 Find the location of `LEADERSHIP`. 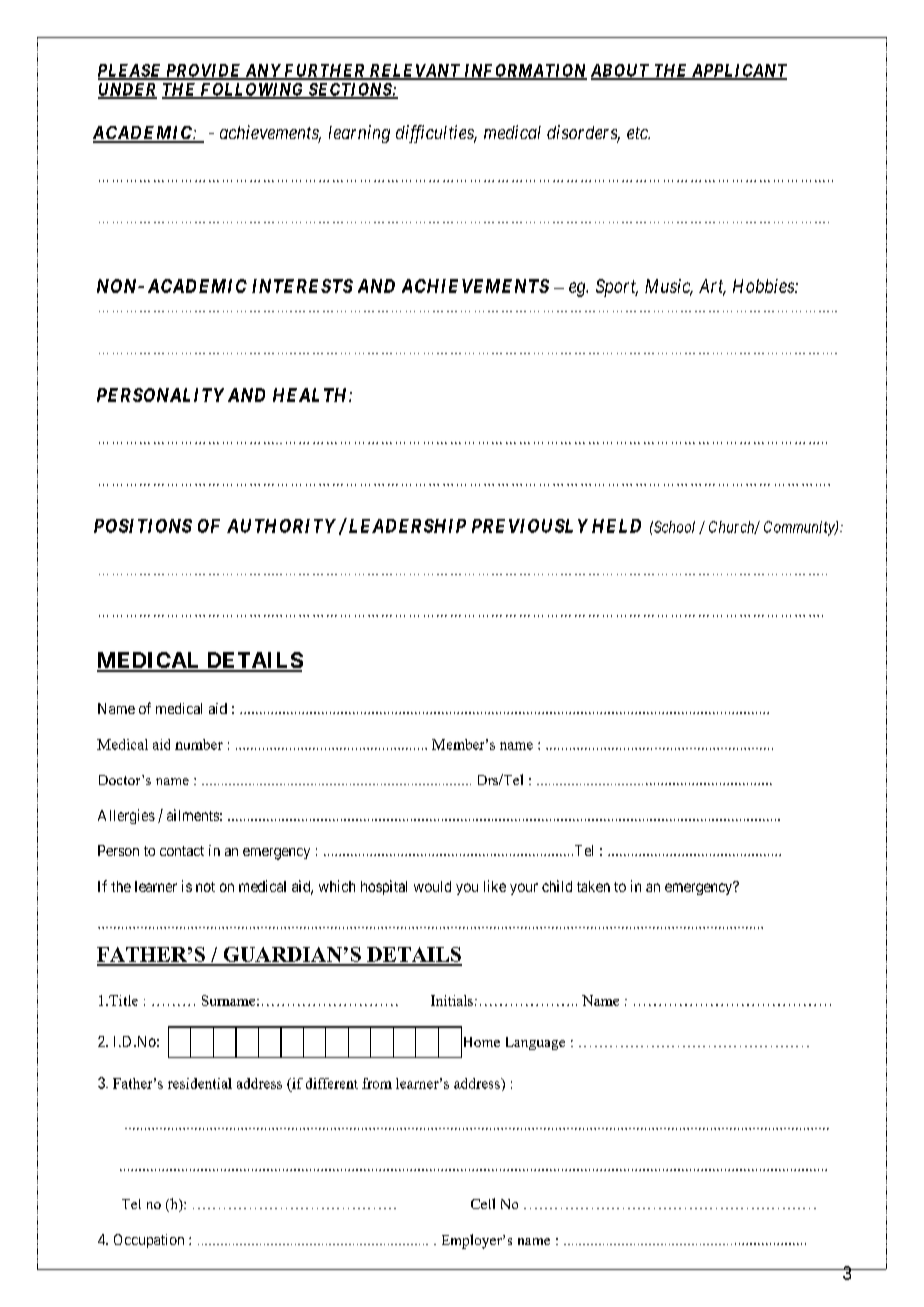

LEADERSHIP is located at coordinates (406, 525).
